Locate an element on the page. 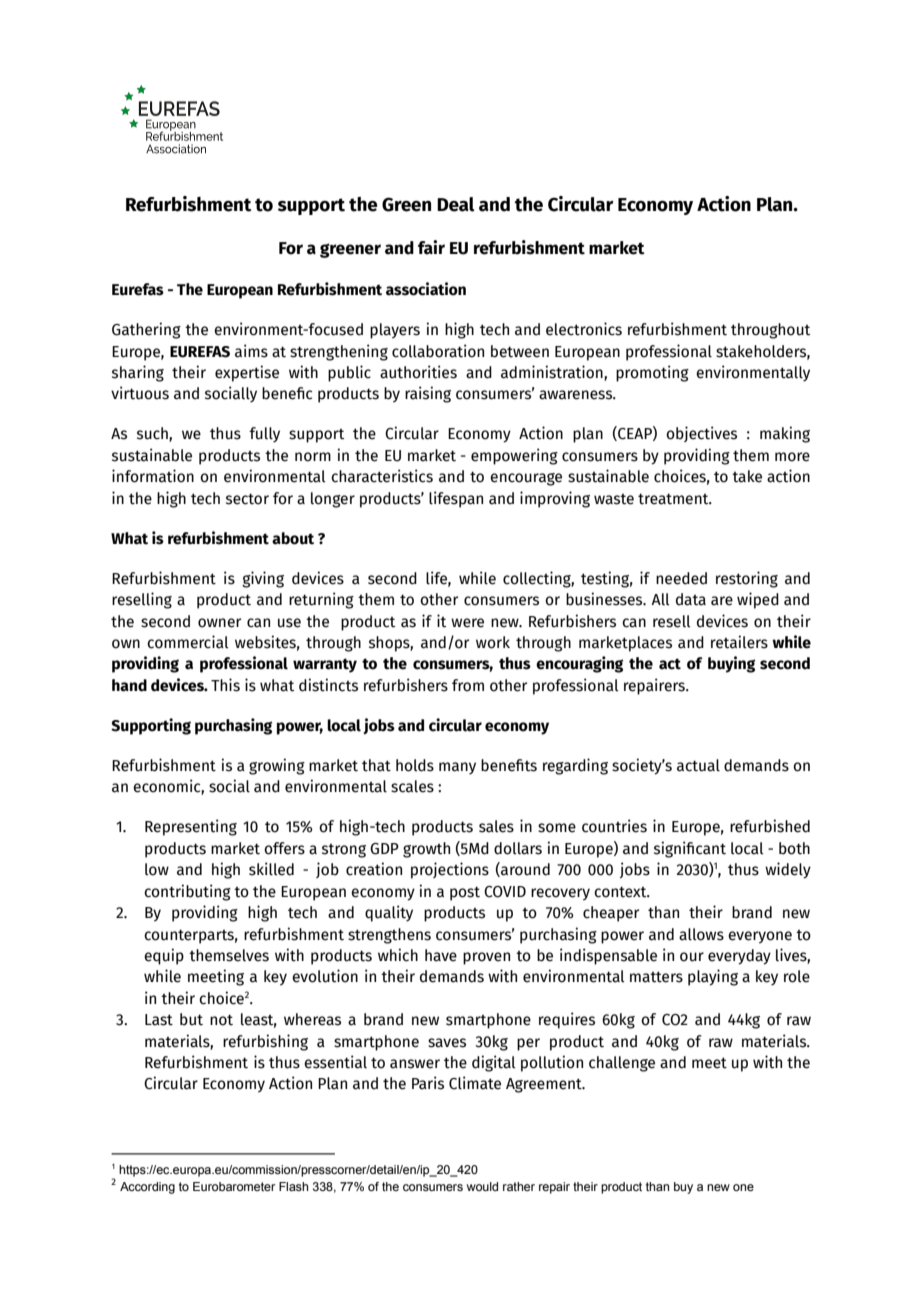  significant is located at coordinates (690, 849).
